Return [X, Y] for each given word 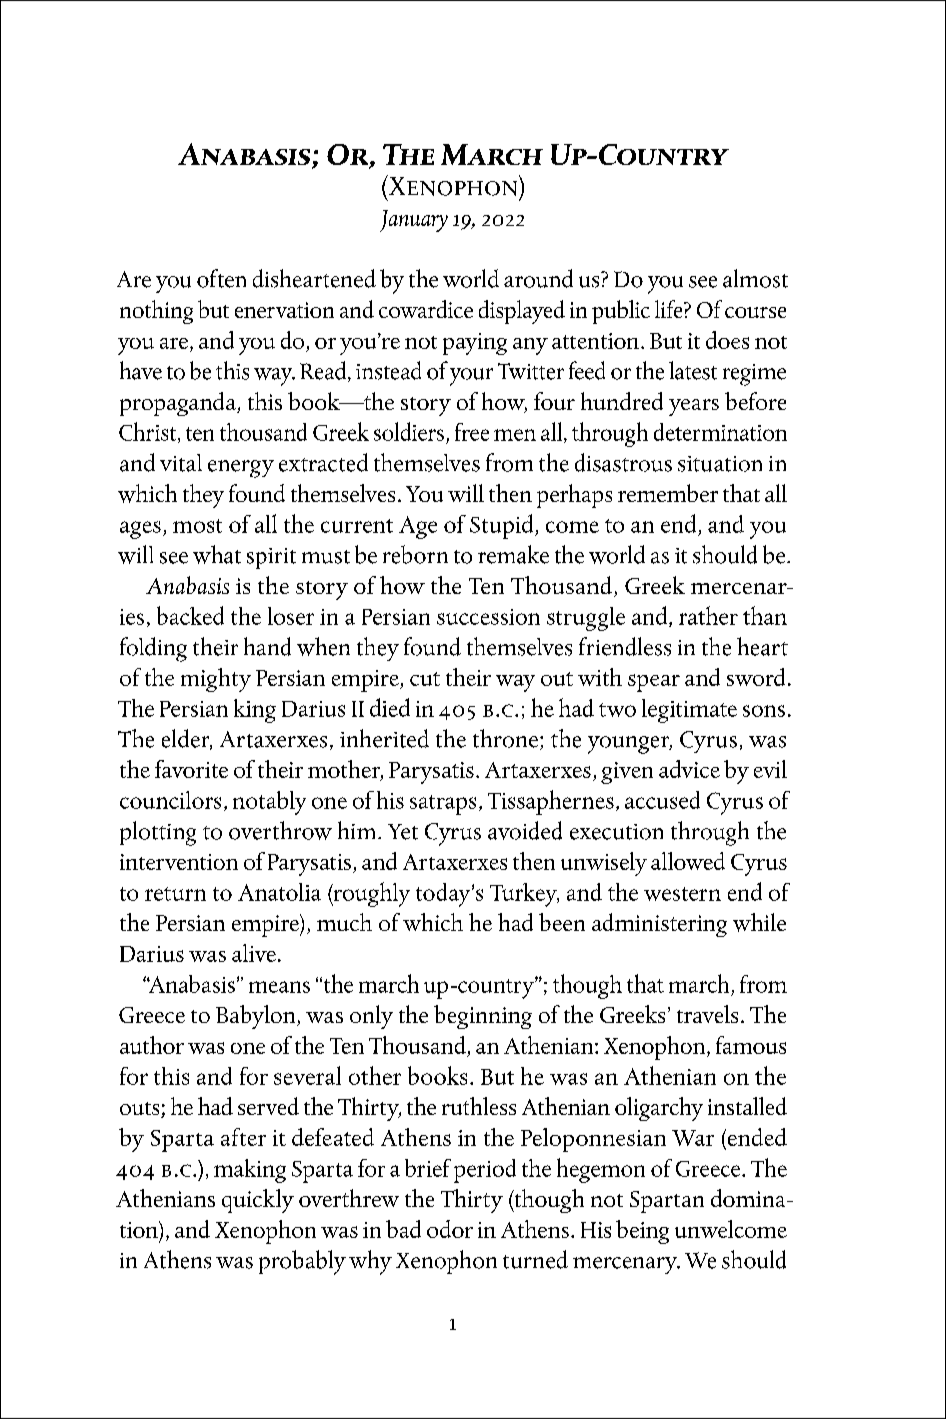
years [694, 407]
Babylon [257, 1017]
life [670, 309]
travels [707, 1014]
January [414, 221]
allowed [688, 861]
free [472, 432]
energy [241, 469]
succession [488, 617]
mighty [216, 680]
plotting [158, 833]
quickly [258, 1201]
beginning [483, 1017]
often [221, 278]
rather [708, 615]
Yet [403, 832]
